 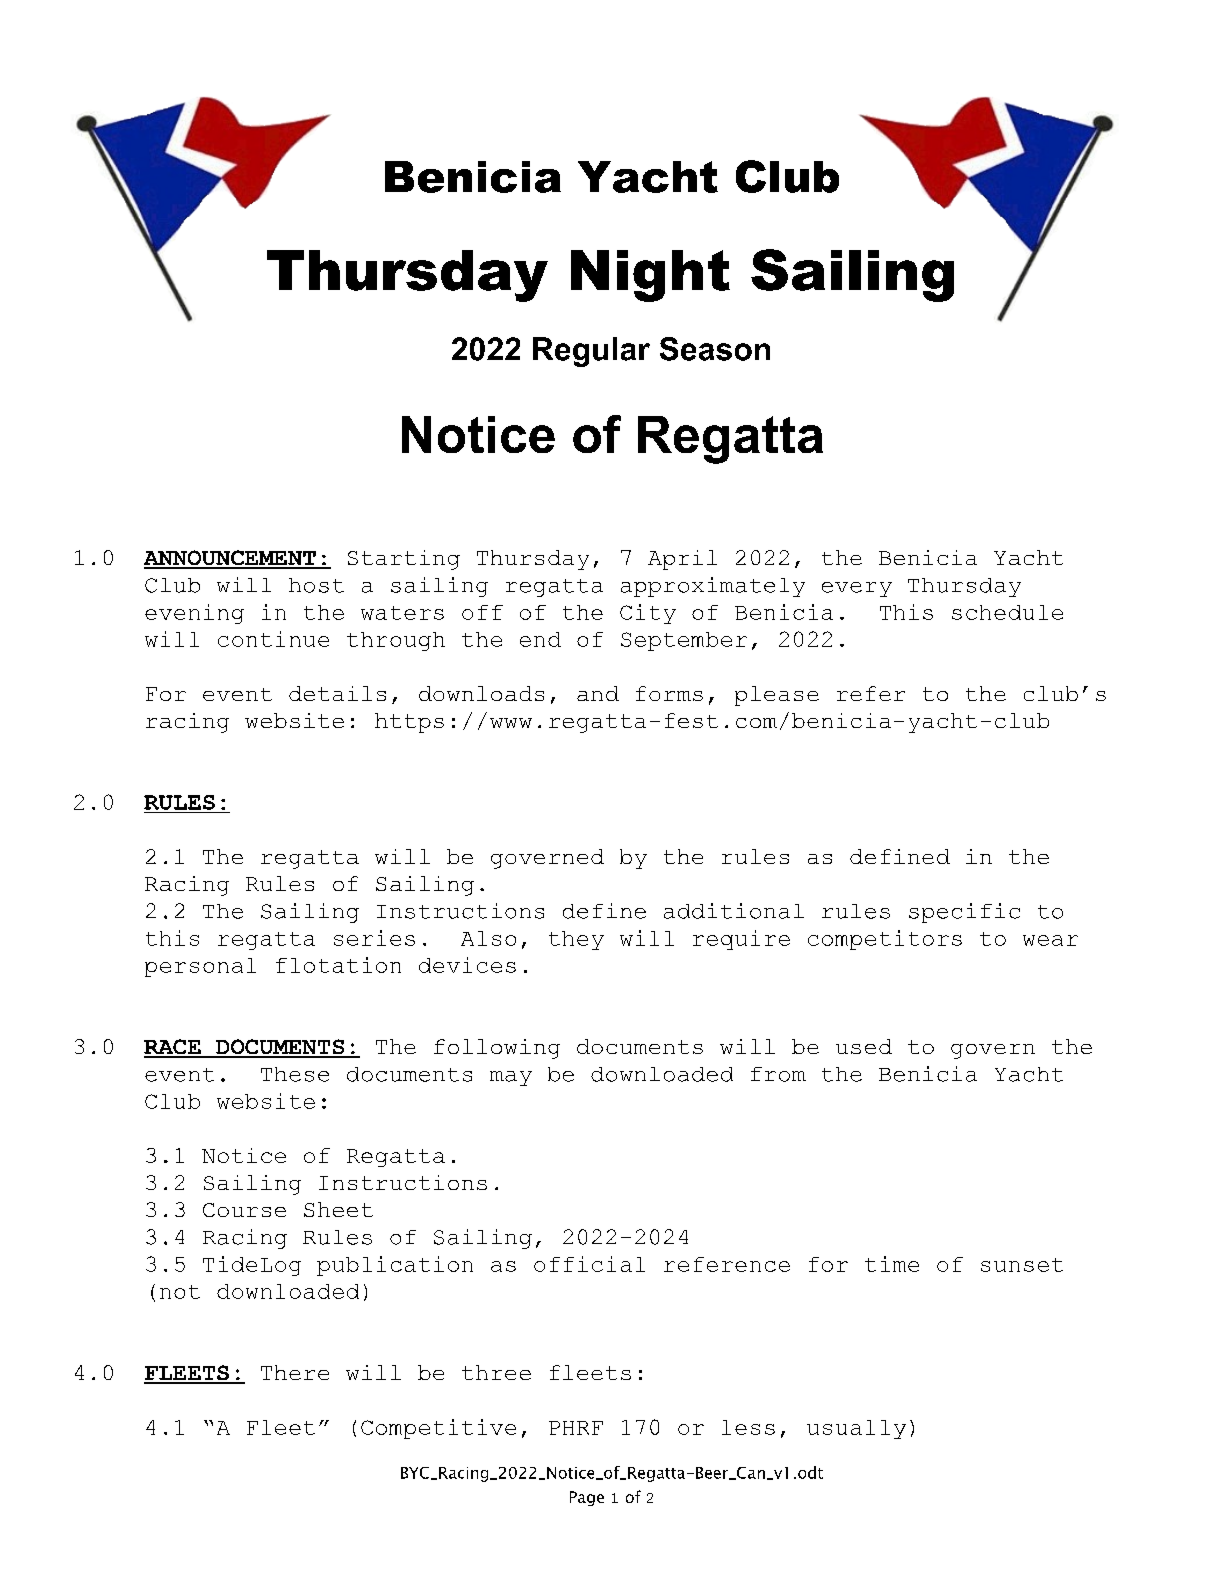 I want to click on time, so click(x=892, y=1264).
